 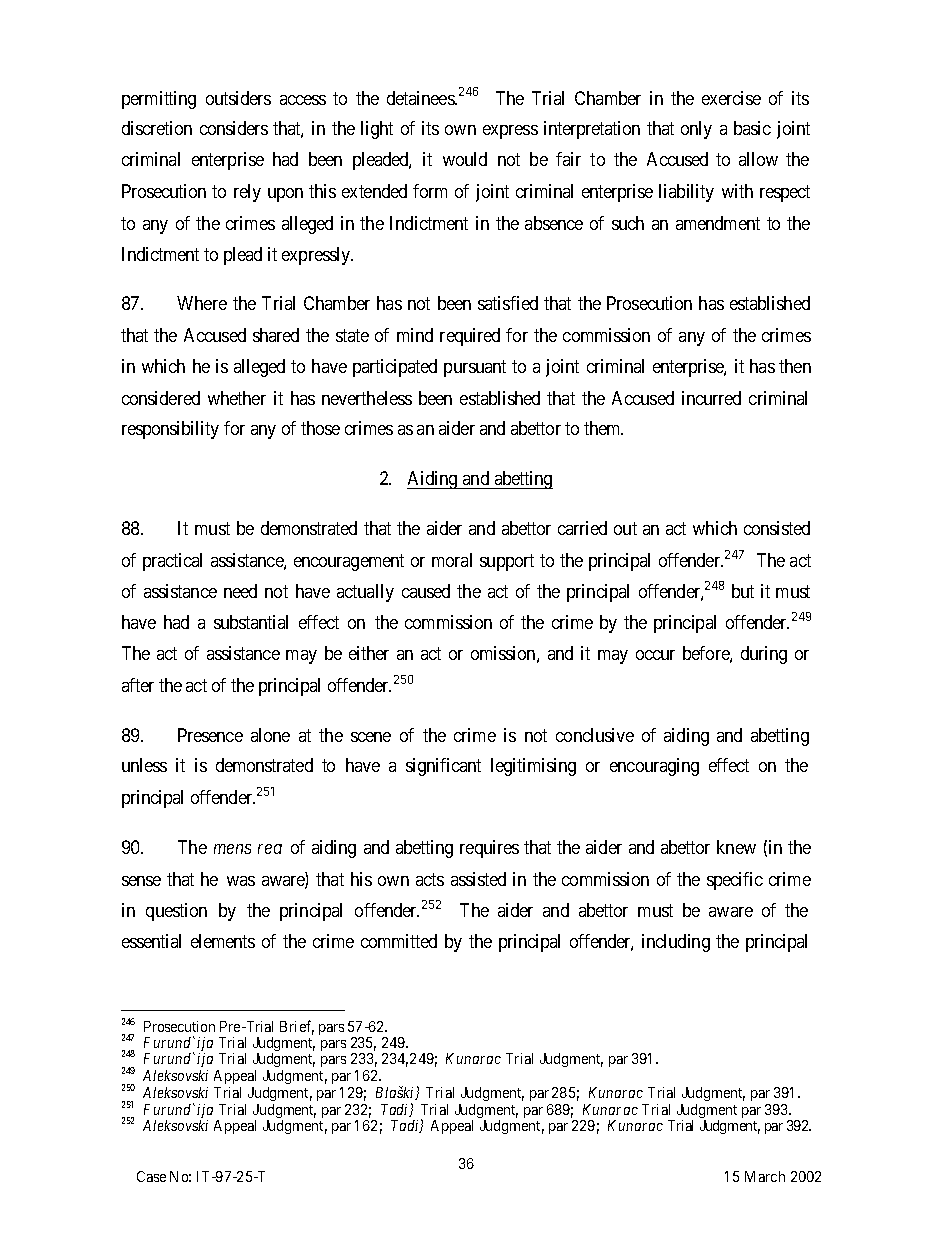 I want to click on caused, so click(x=426, y=591).
